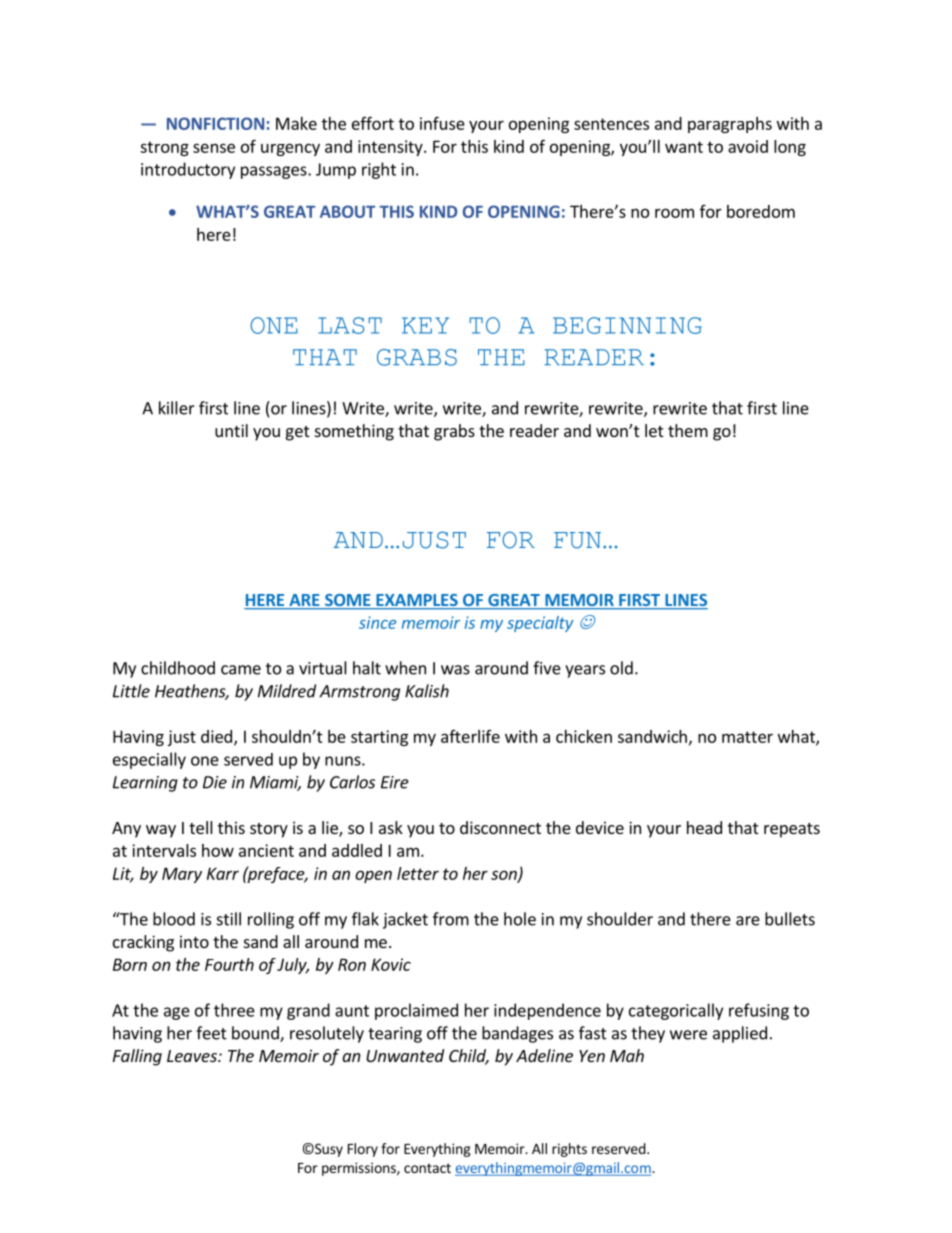 The height and width of the screenshot is (1233, 952). Describe the element at coordinates (214, 148) in the screenshot. I see `sense` at that location.
